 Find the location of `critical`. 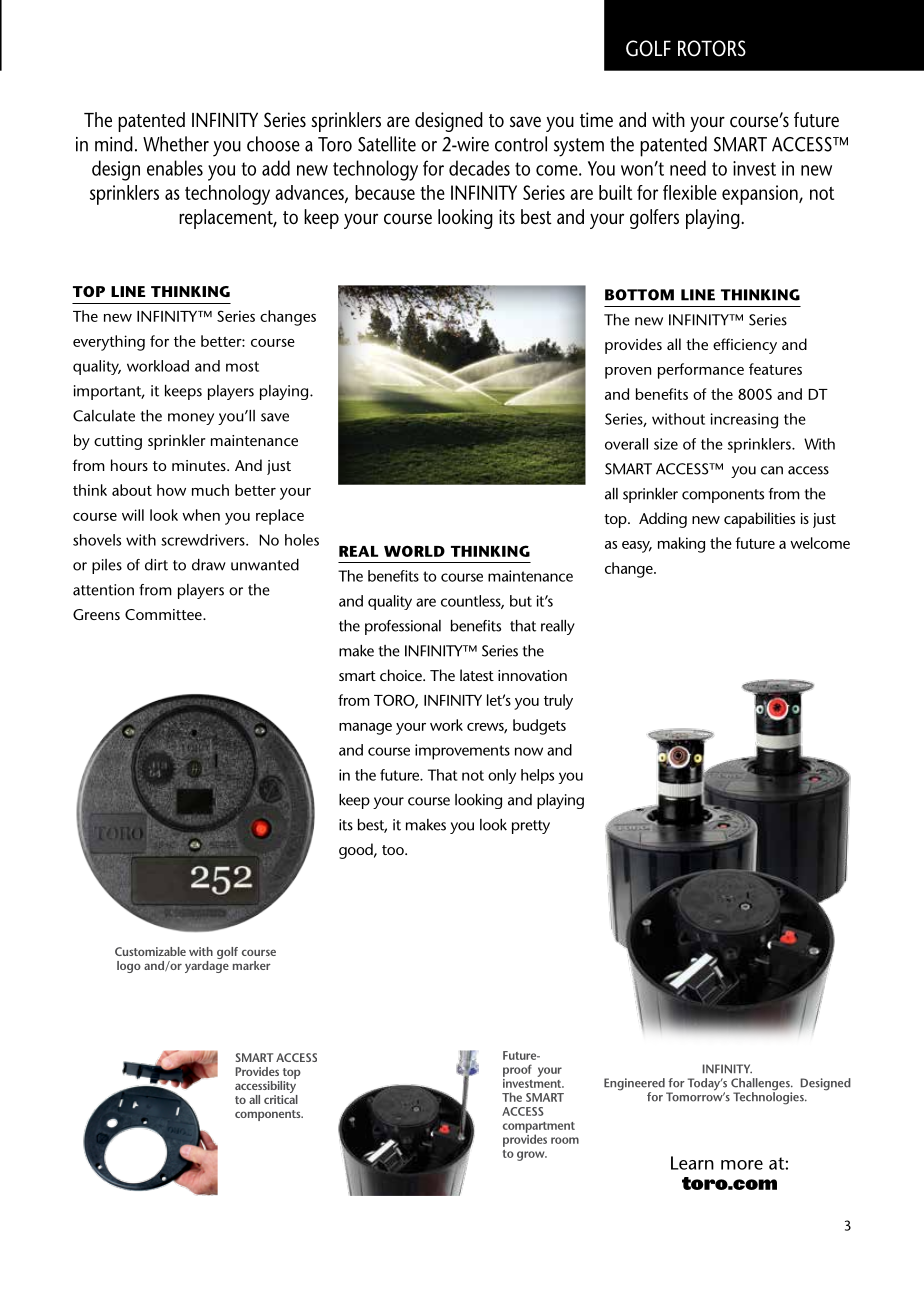

critical is located at coordinates (281, 1098).
